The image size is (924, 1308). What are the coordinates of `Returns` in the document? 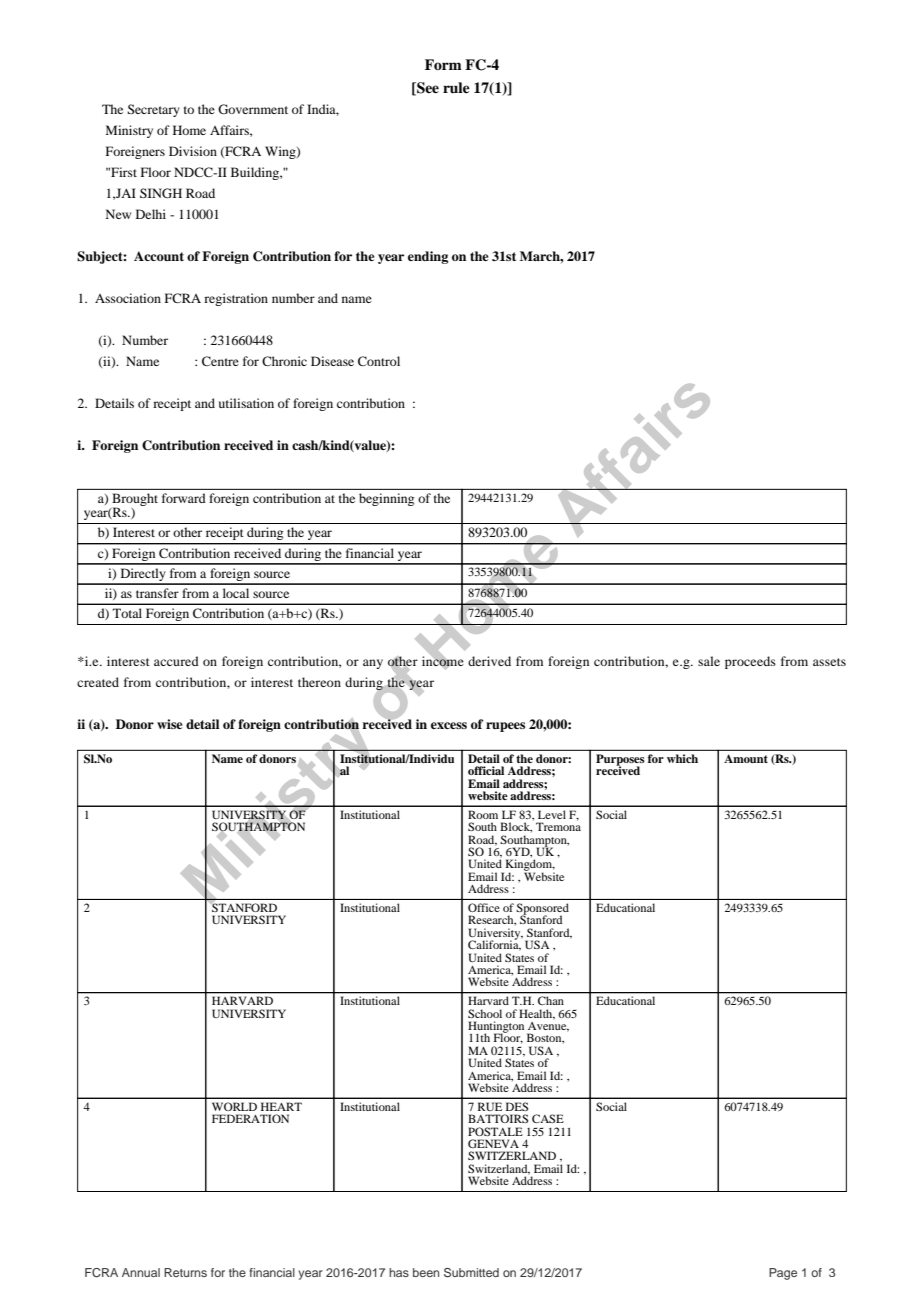 It's located at (185, 1272).
